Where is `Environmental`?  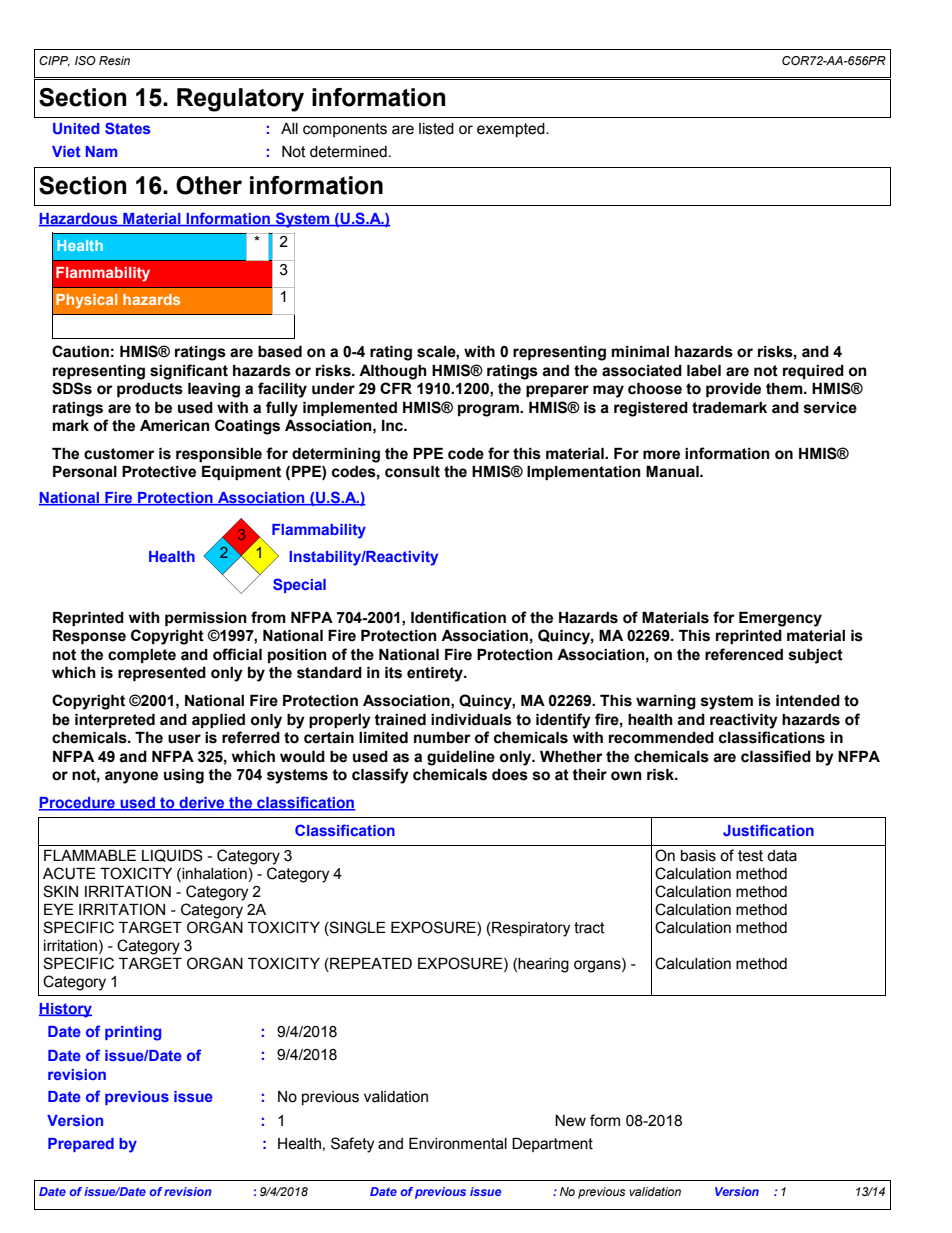 Environmental is located at coordinates (458, 1144).
